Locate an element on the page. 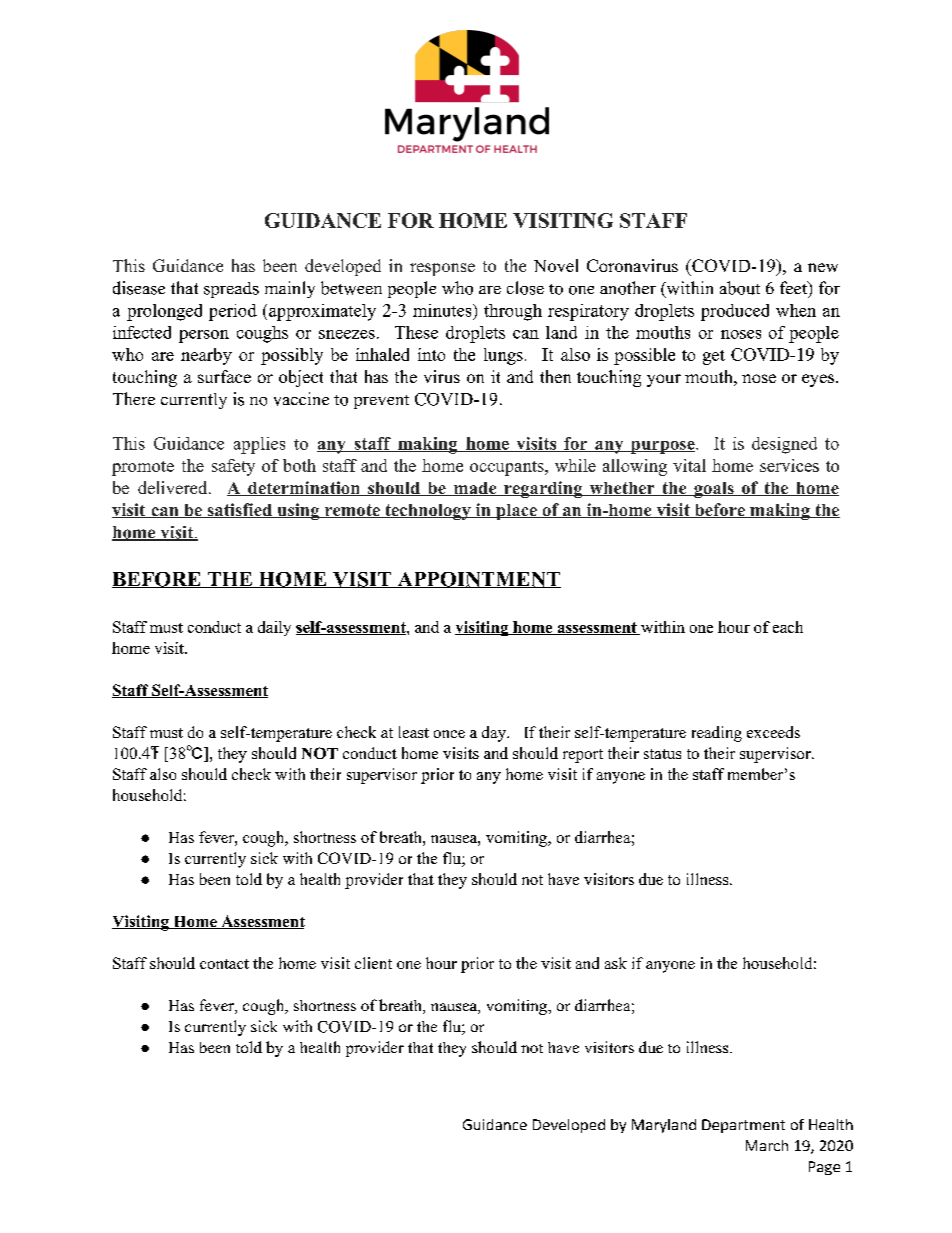  each is located at coordinates (788, 627).
